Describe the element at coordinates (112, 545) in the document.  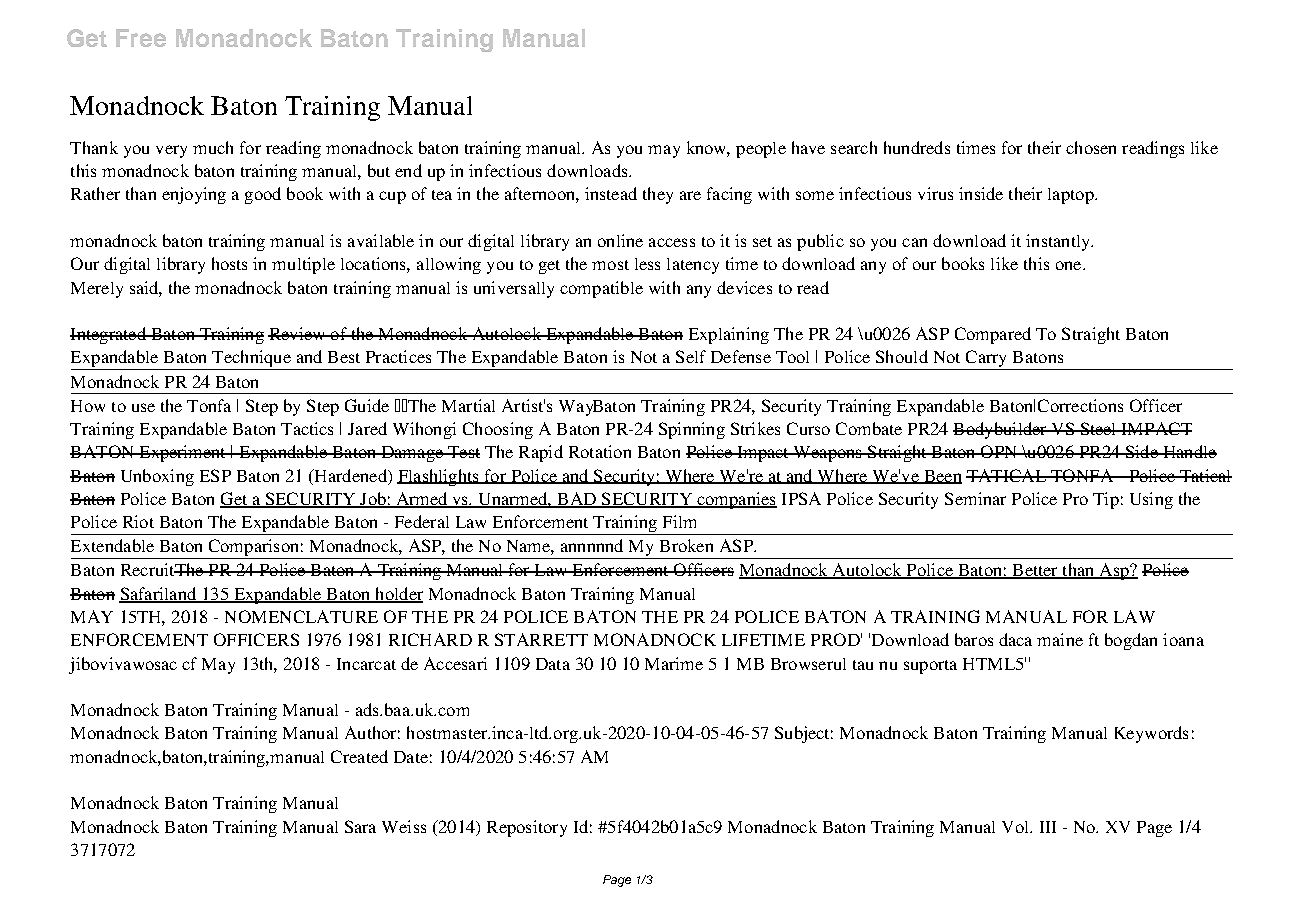
I see `Extendable` at that location.
